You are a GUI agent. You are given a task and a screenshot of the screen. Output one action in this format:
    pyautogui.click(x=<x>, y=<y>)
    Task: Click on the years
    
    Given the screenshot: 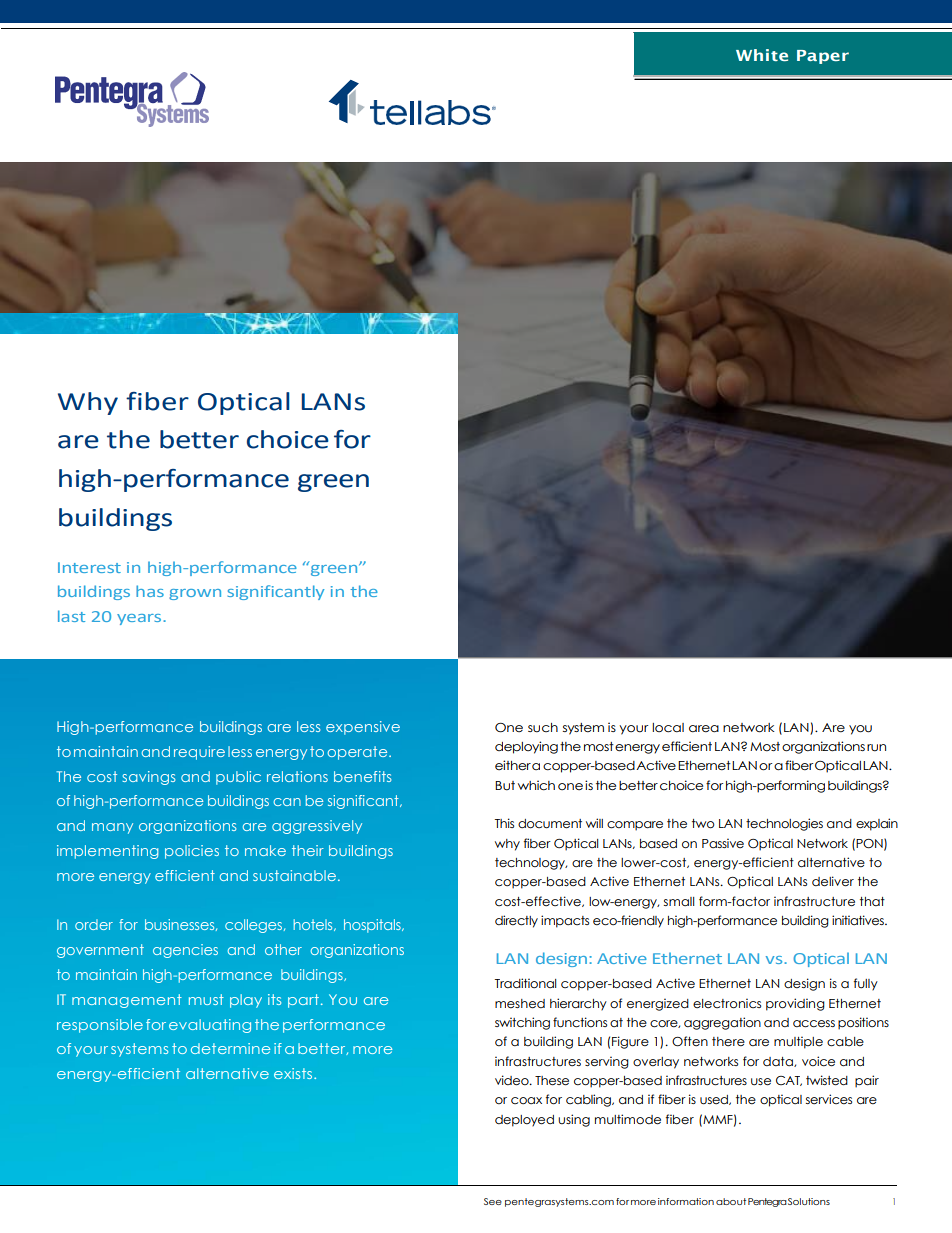 What is the action you would take?
    pyautogui.click(x=140, y=619)
